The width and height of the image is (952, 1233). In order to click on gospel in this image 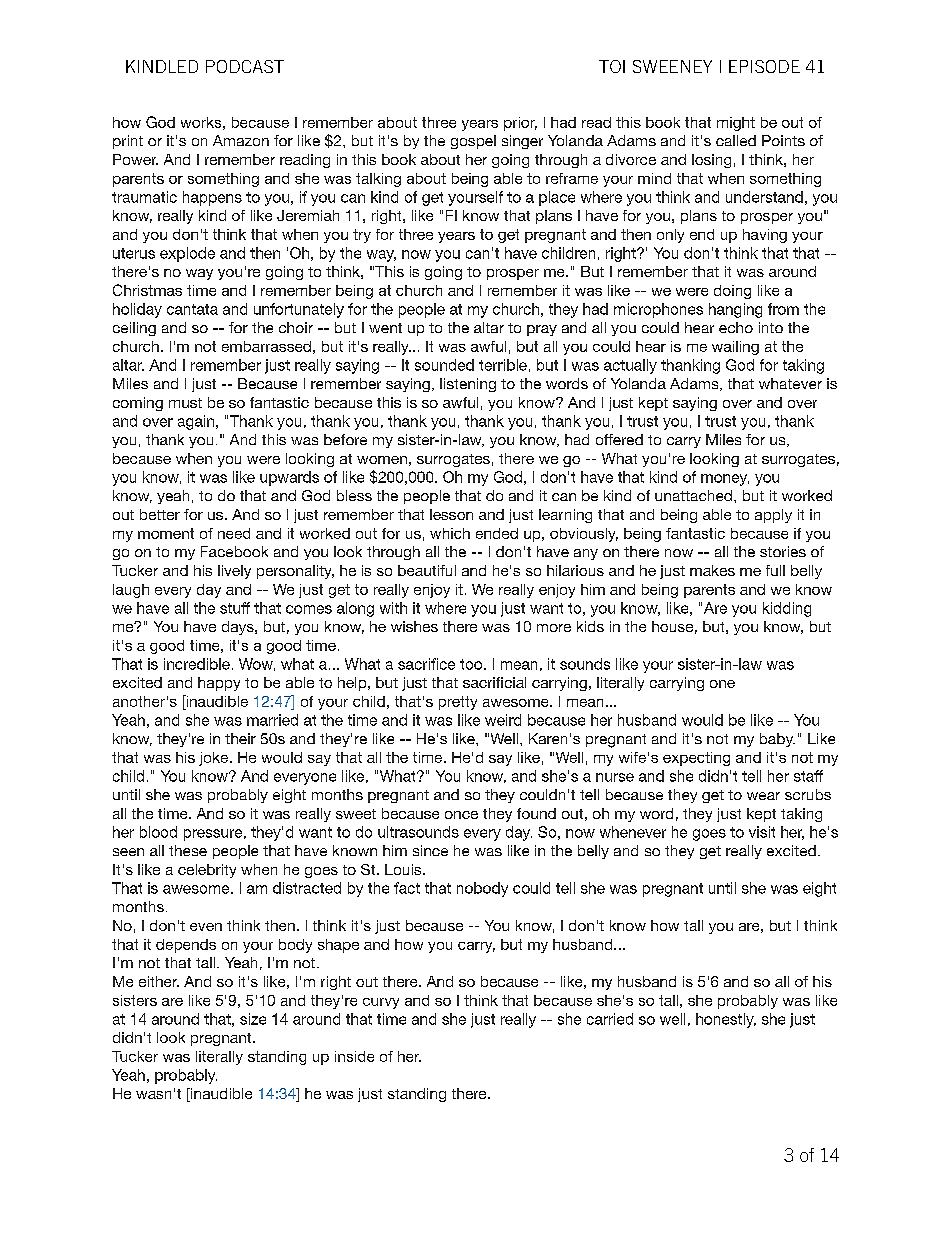, I will do `click(473, 142)`.
